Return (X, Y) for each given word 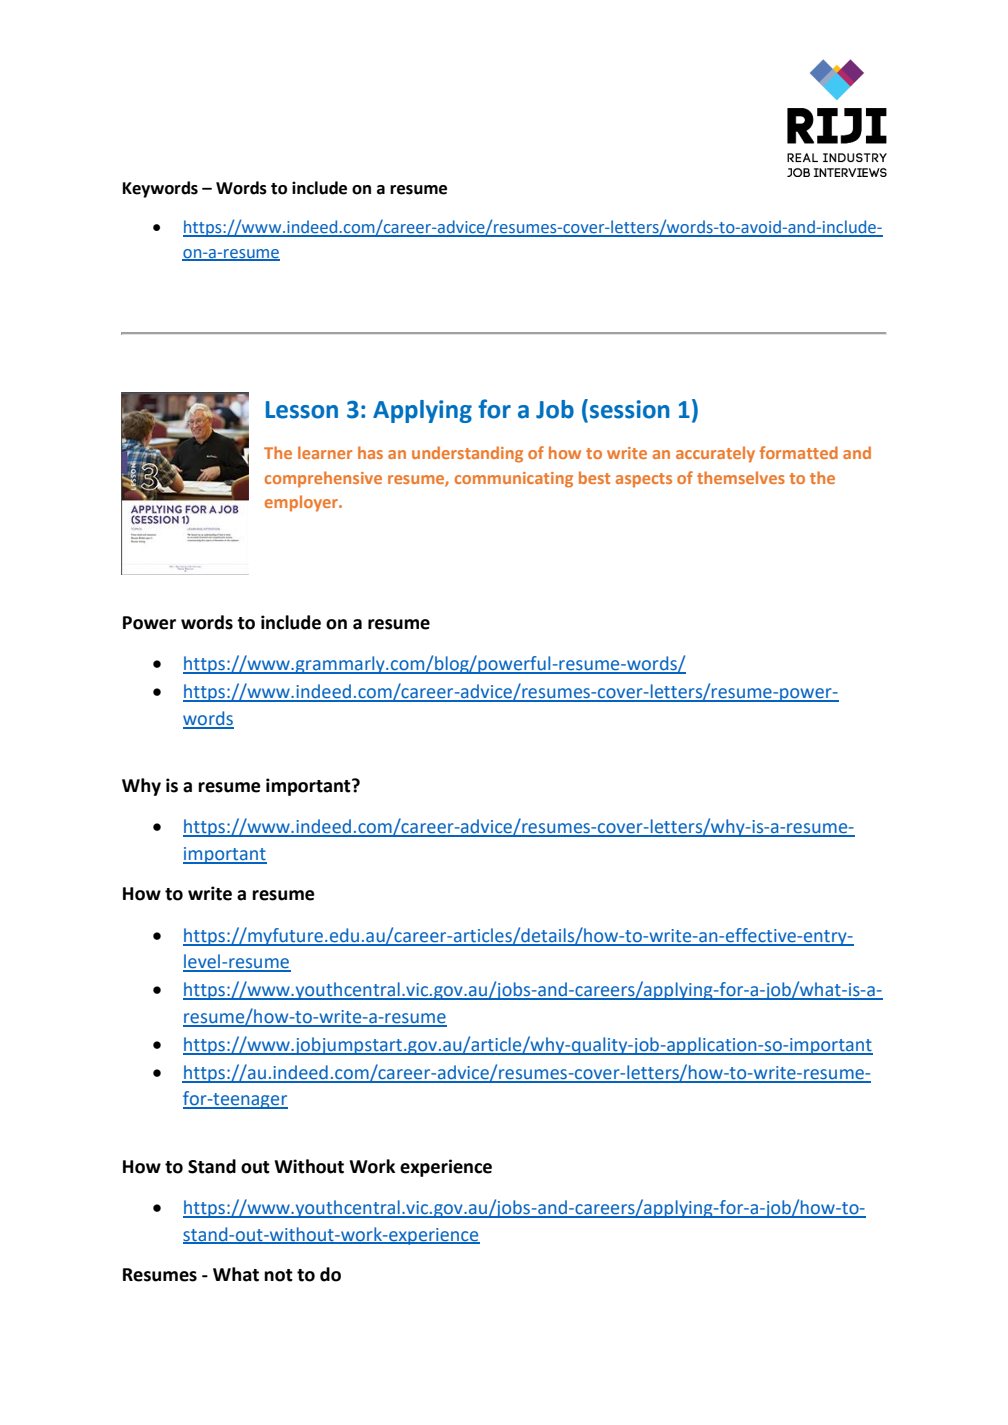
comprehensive (323, 479)
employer (302, 503)
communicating (514, 480)
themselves (741, 477)
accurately (715, 454)
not (278, 1275)
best (594, 477)
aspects (644, 480)
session (630, 409)
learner (325, 452)
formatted (798, 452)
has (370, 452)
